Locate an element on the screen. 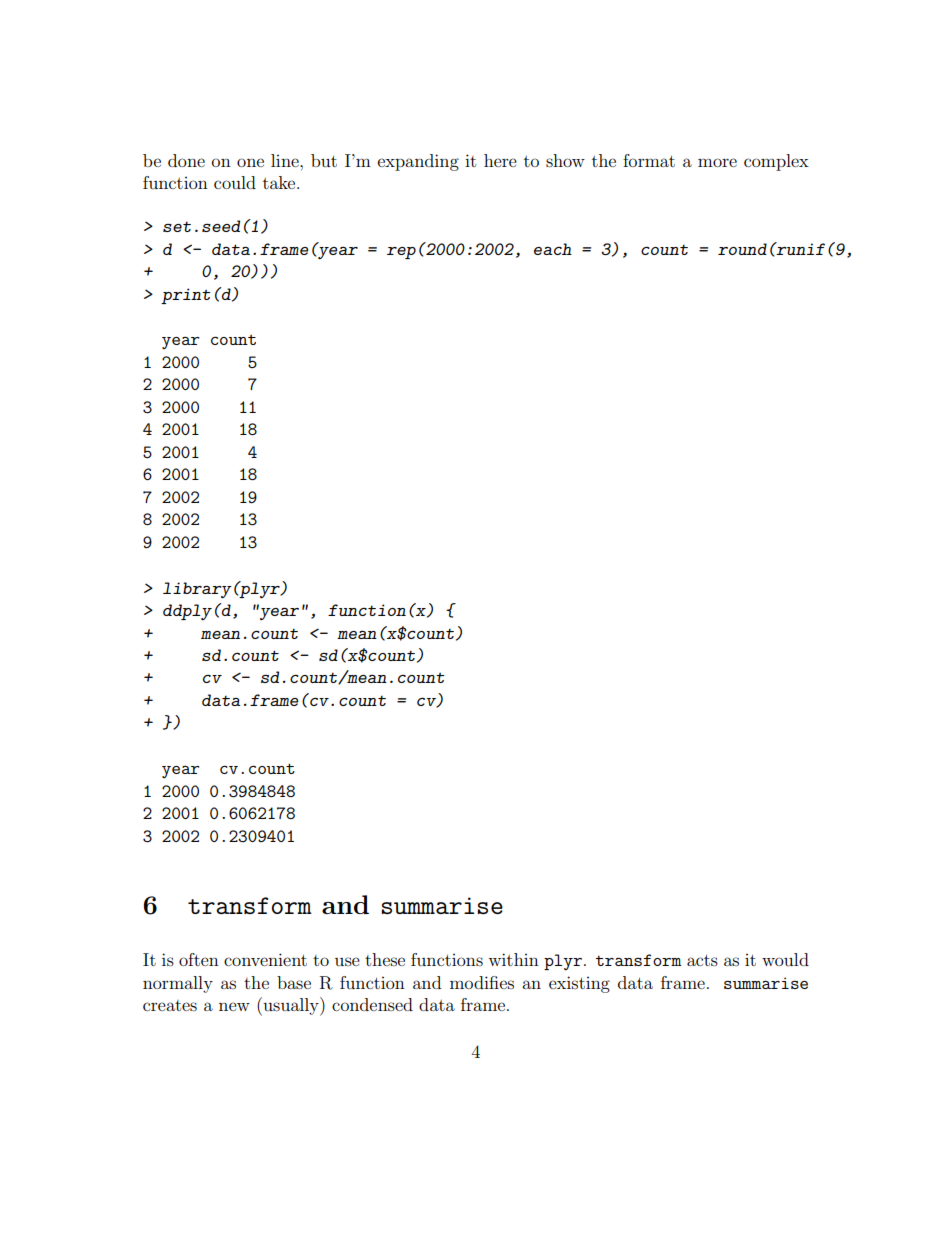 This screenshot has width=952, height=1233. could is located at coordinates (235, 182).
